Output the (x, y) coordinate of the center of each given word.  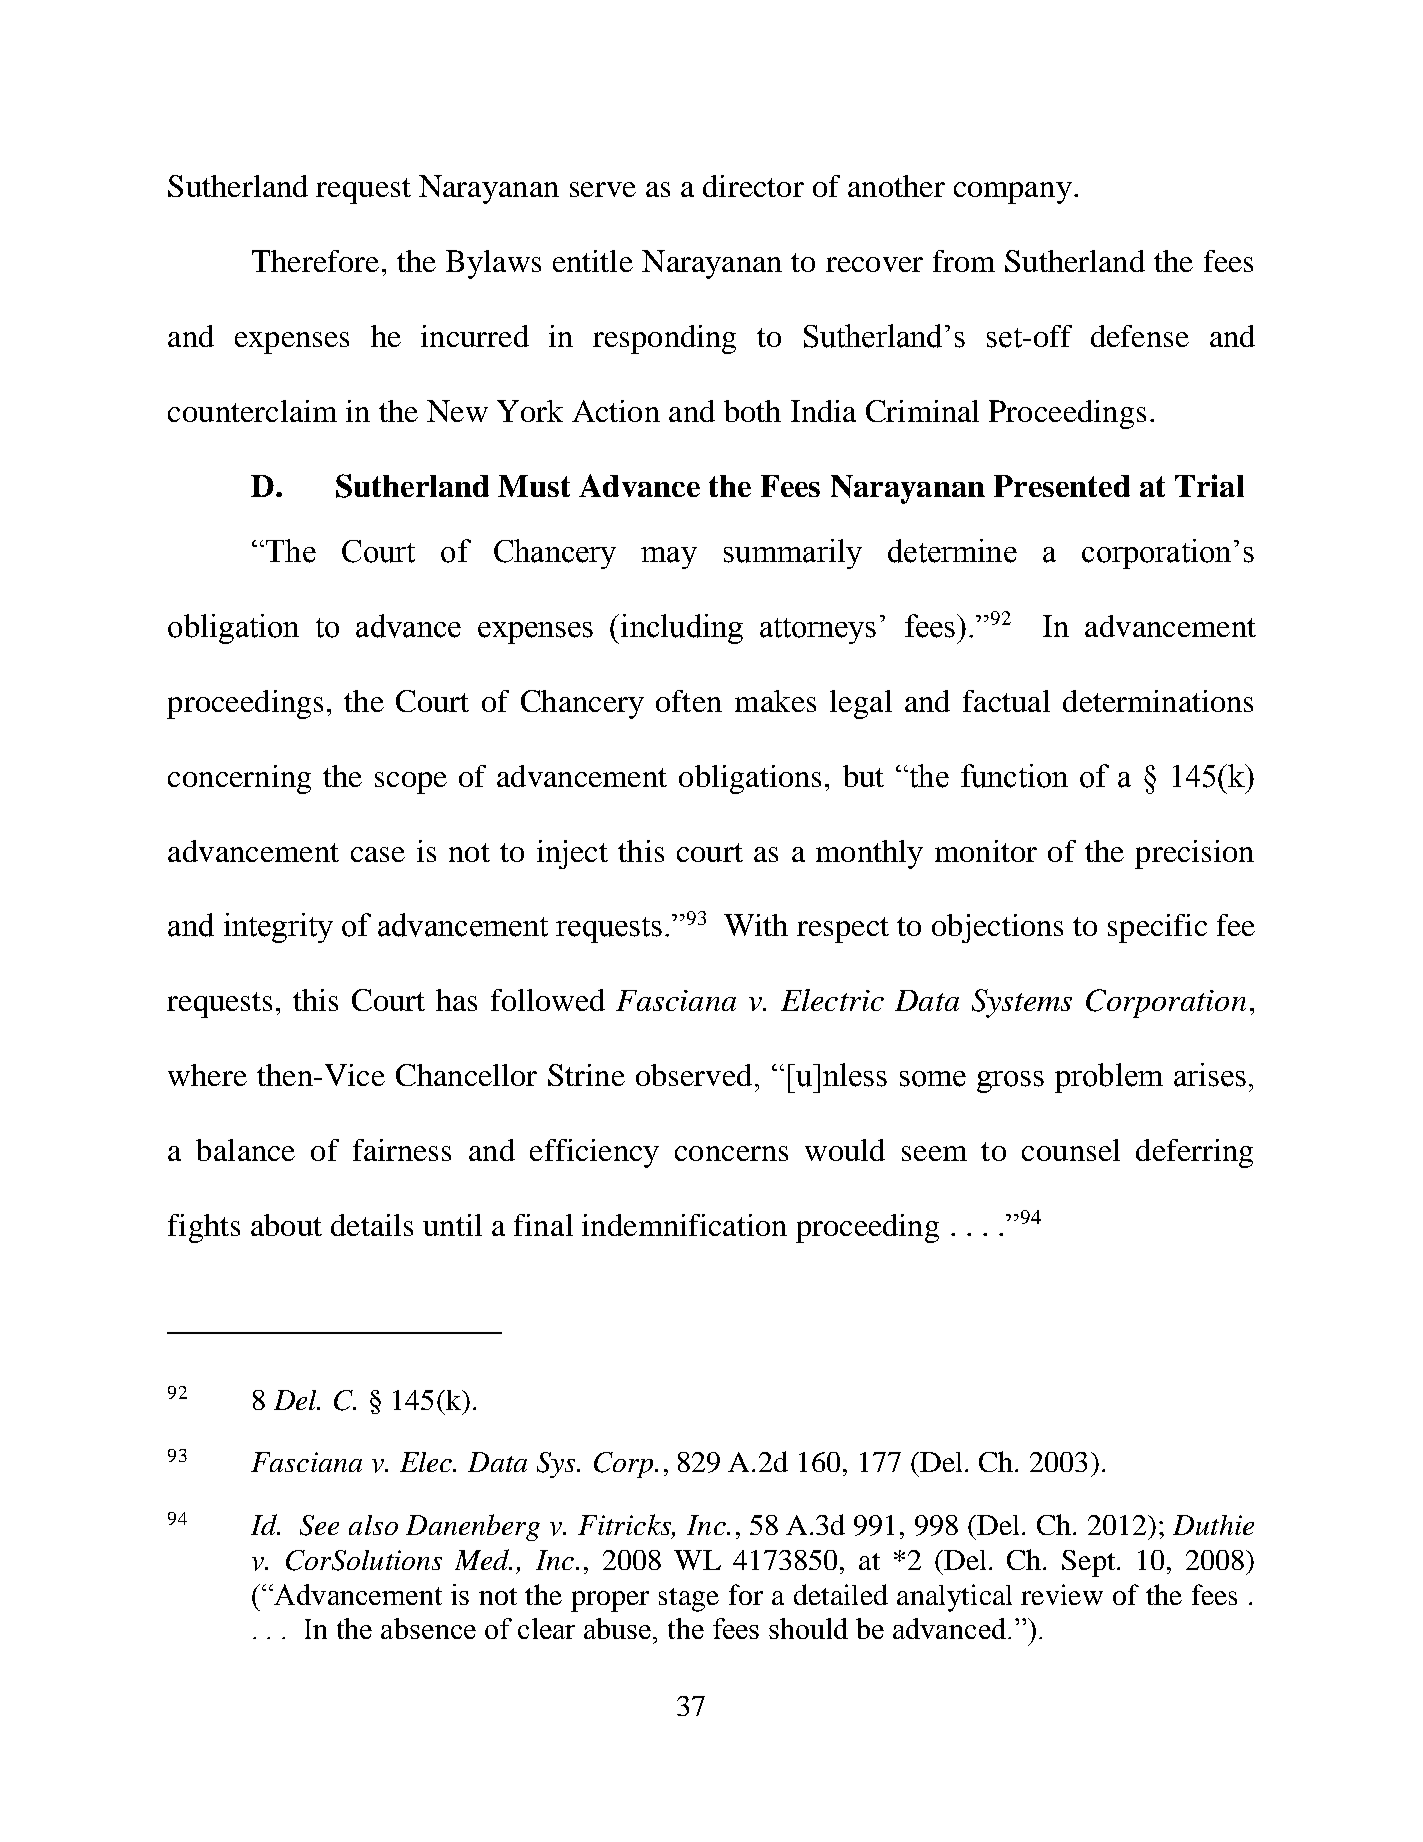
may (669, 558)
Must (534, 486)
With (756, 925)
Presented (1062, 486)
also (373, 1525)
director (753, 186)
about (286, 1225)
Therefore (315, 261)
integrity (278, 928)
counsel (1071, 1150)
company (1013, 193)
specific (1157, 928)
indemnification (684, 1225)
